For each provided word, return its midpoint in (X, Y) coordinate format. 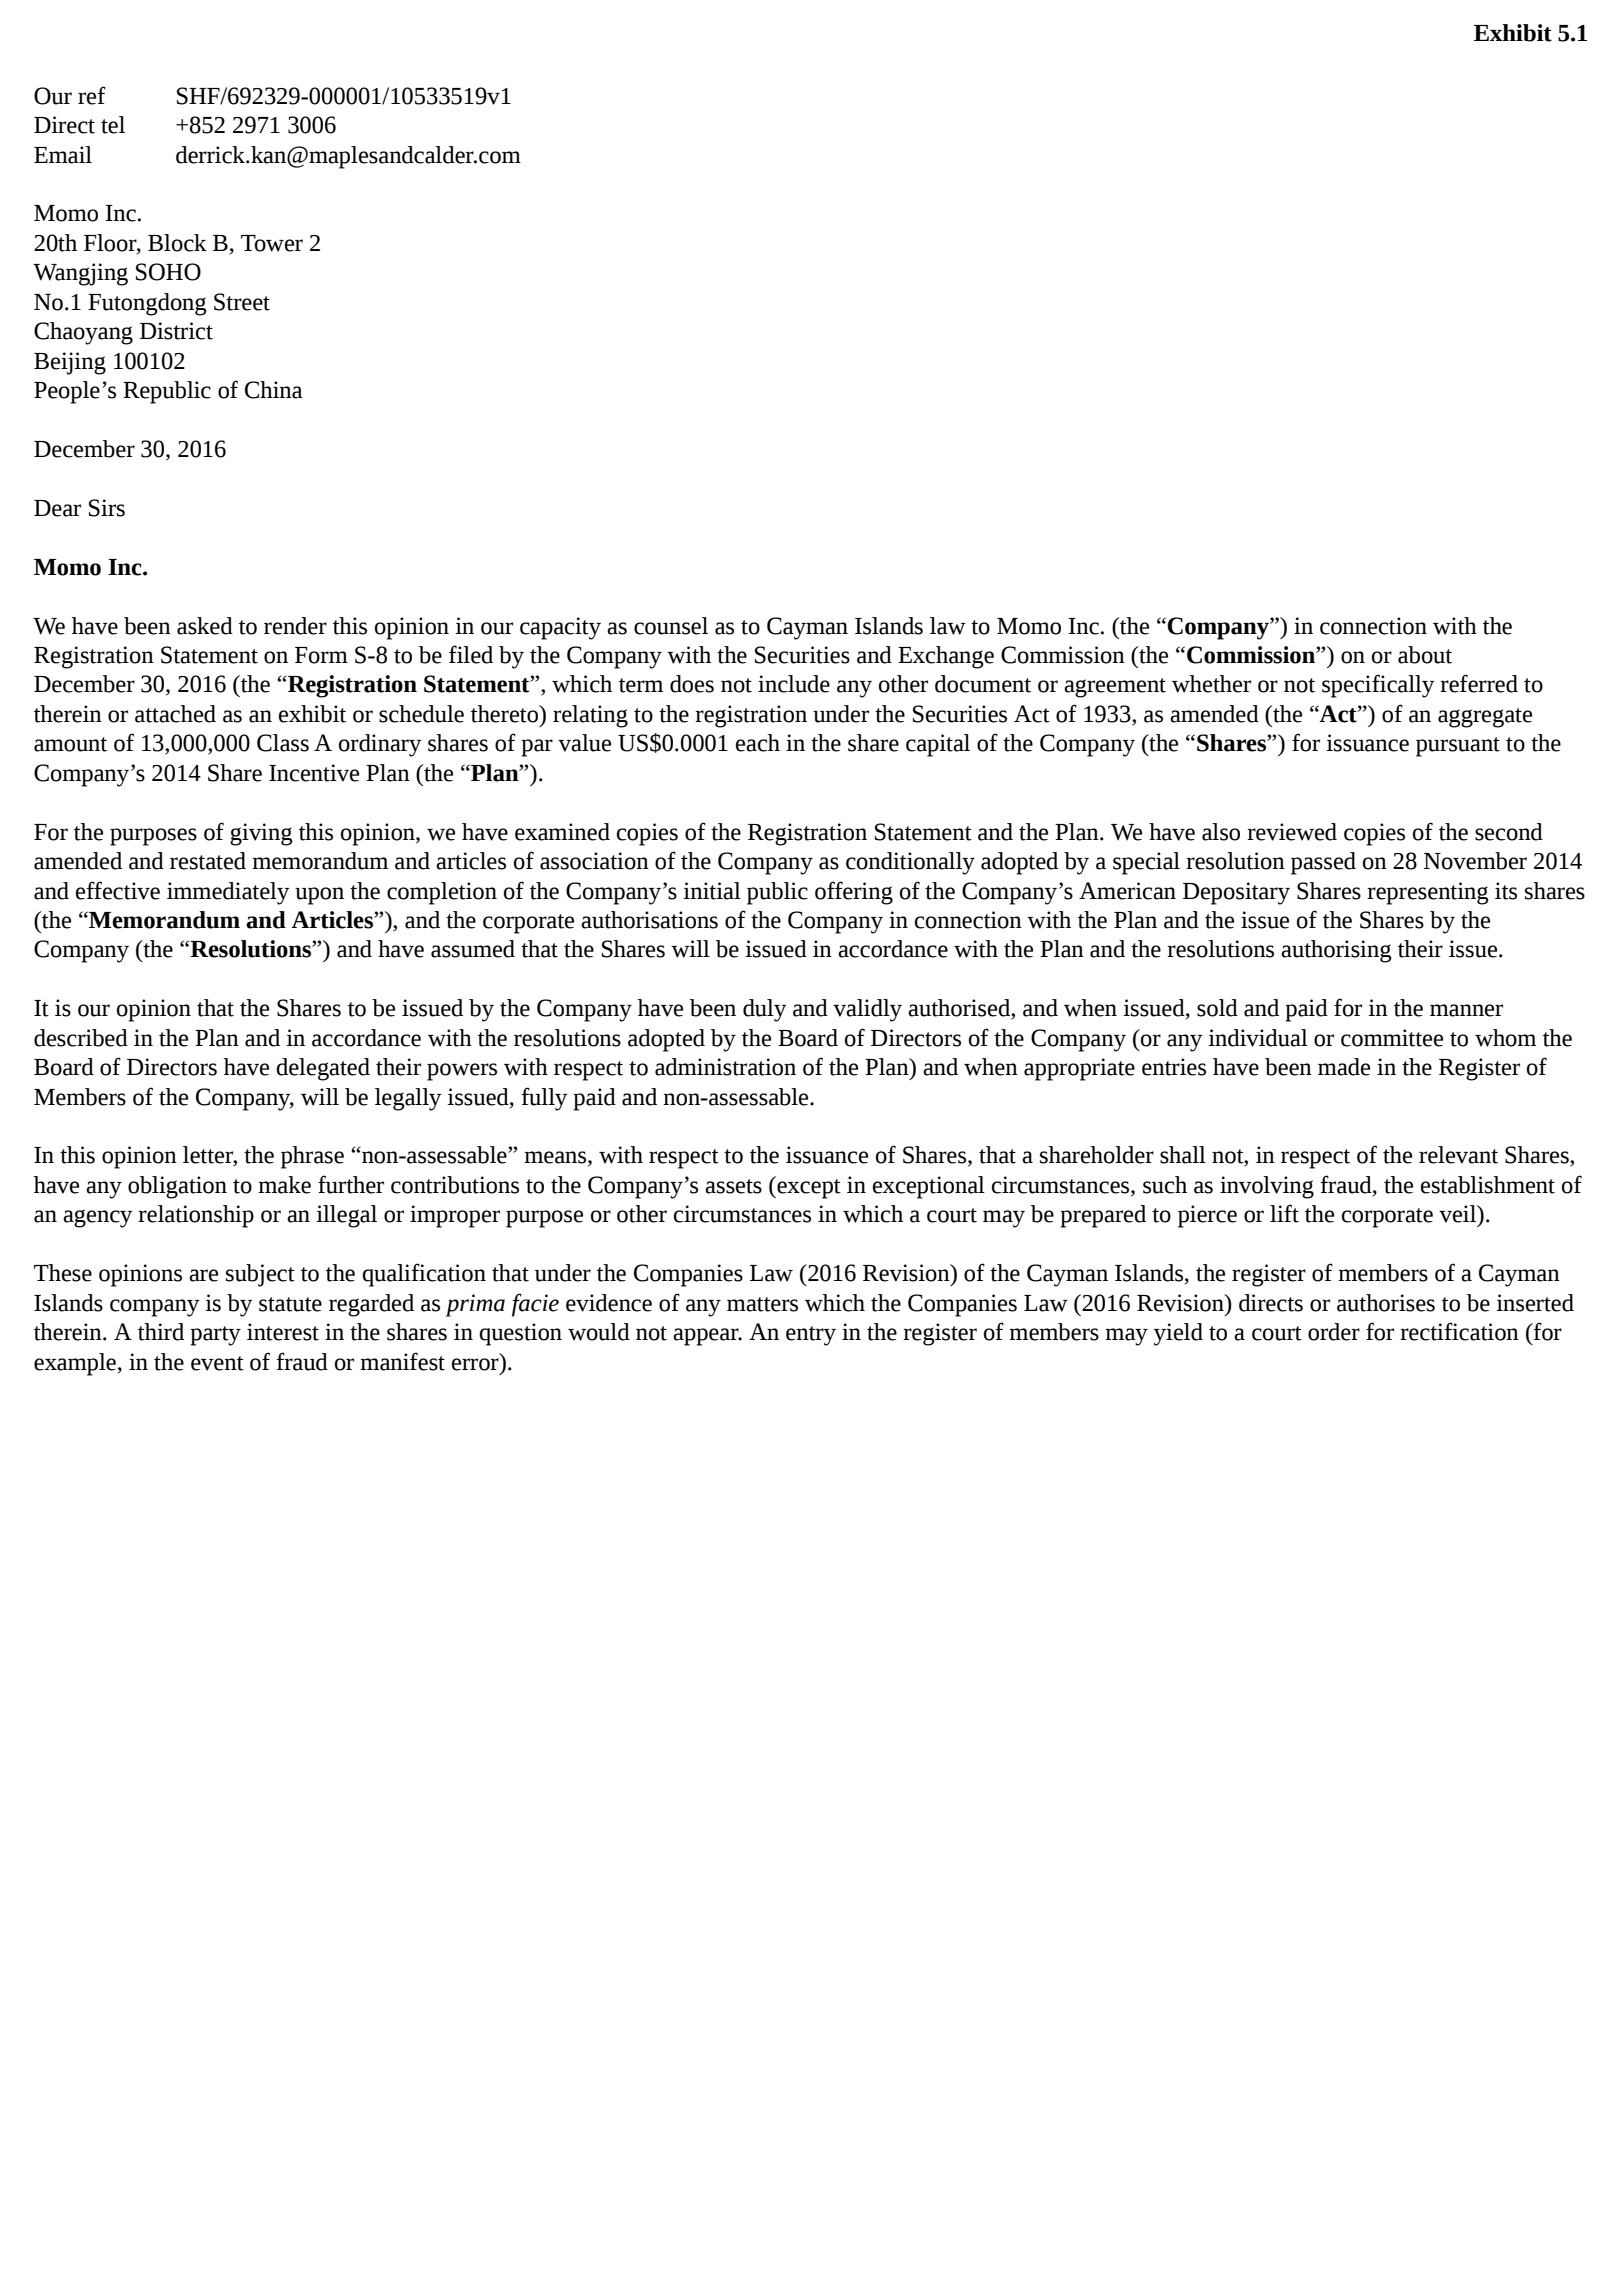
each (758, 743)
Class (283, 743)
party (216, 1336)
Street (242, 302)
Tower (272, 243)
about (1425, 655)
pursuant (1458, 747)
